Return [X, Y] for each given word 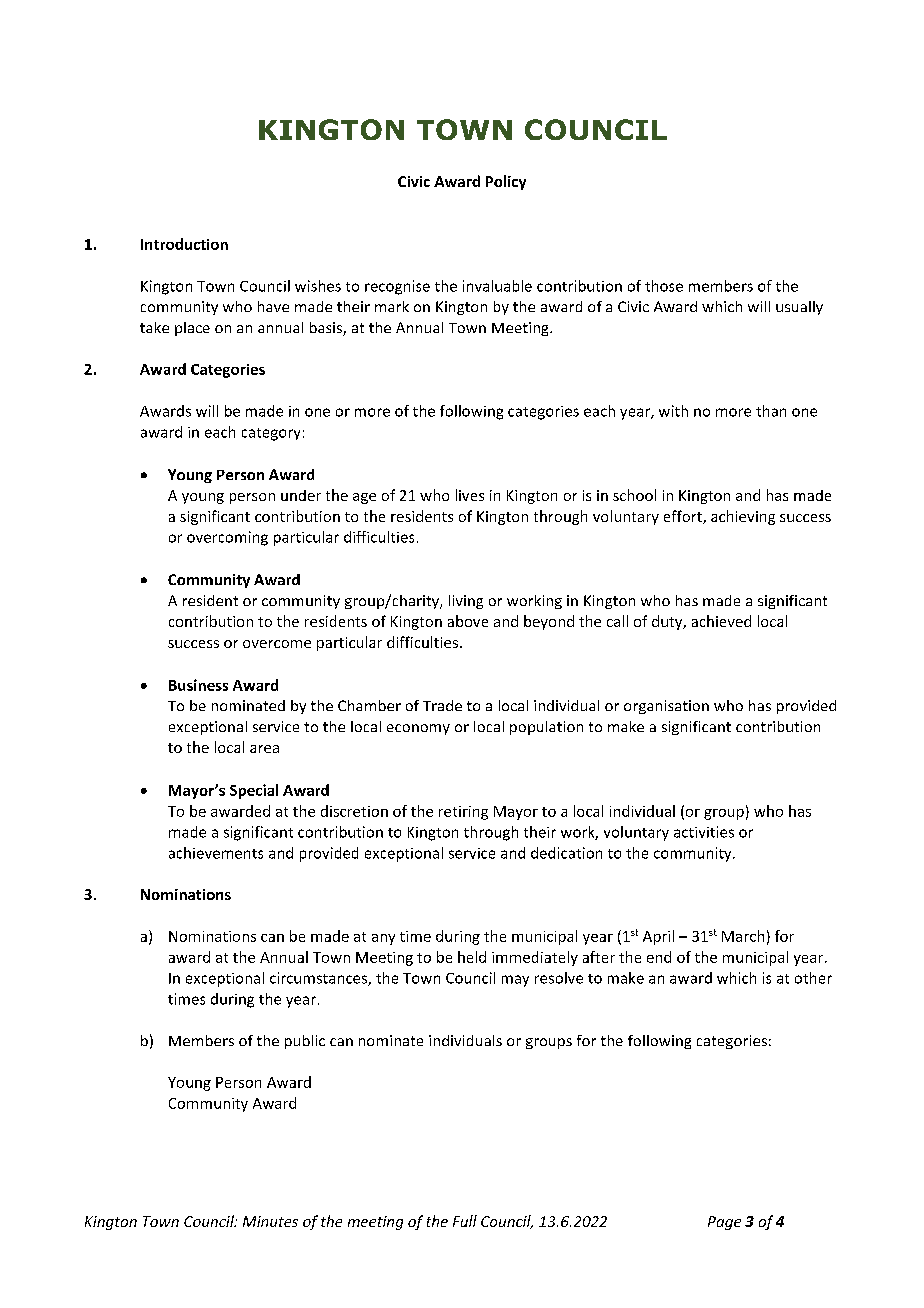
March [743, 936]
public [305, 1042]
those [664, 286]
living [466, 602]
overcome [277, 644]
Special [254, 791]
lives [470, 495]
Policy [506, 182]
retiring [463, 813]
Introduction [184, 244]
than [771, 411]
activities [704, 832]
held [472, 957]
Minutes [270, 1221]
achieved [721, 621]
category [271, 434]
